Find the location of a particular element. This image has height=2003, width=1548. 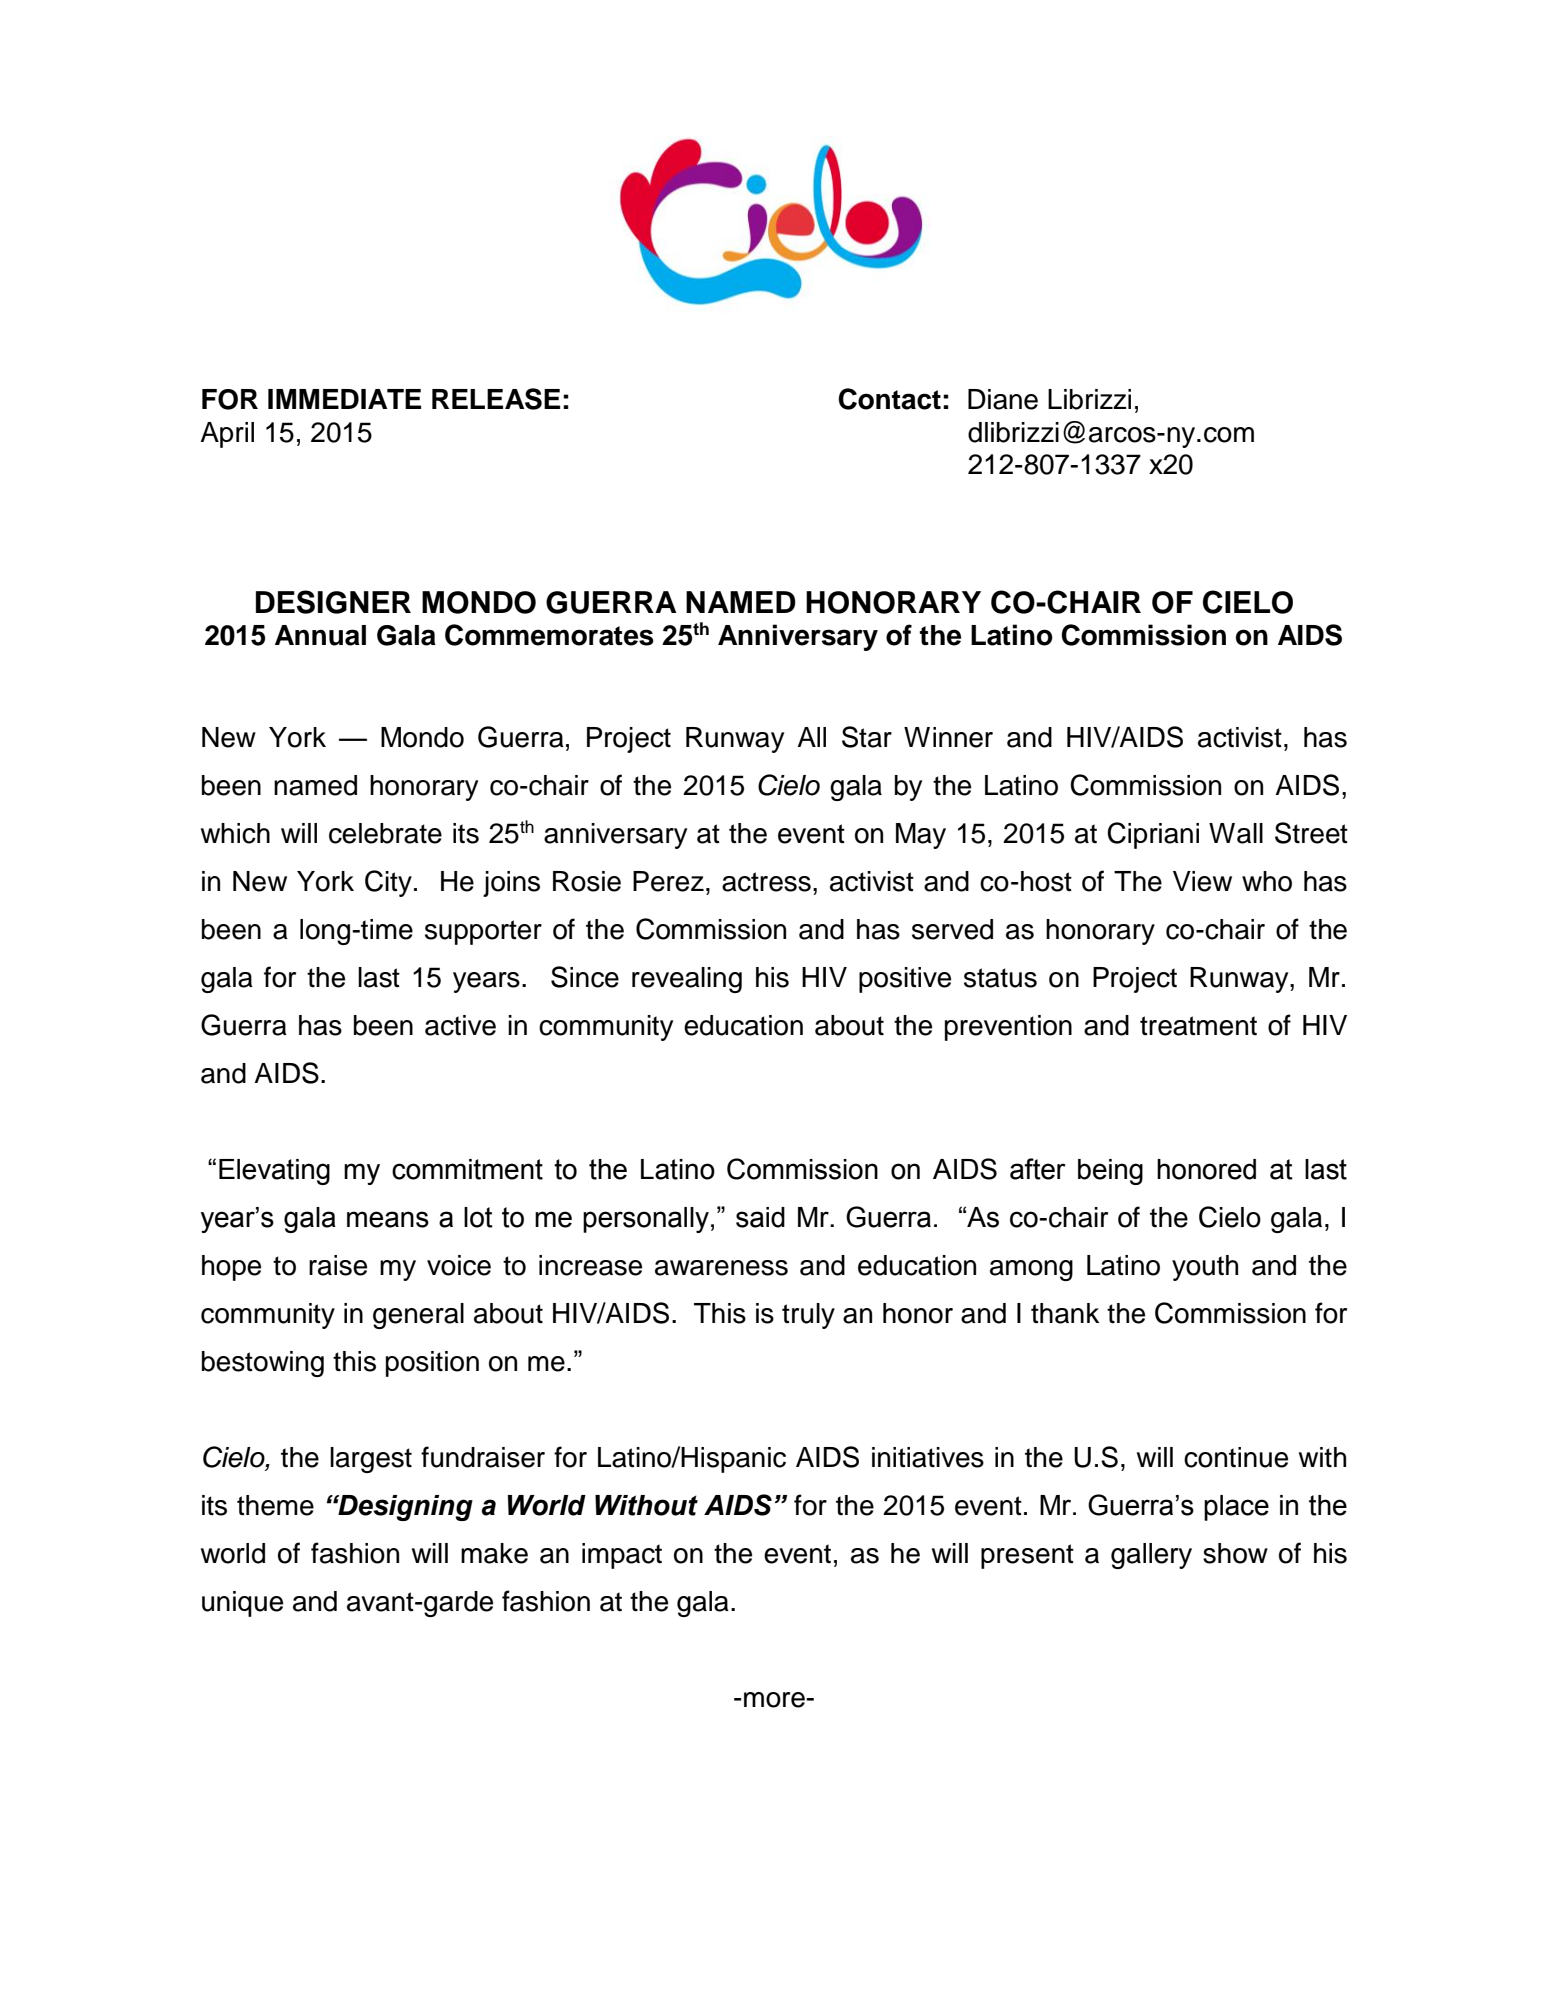

Star is located at coordinates (867, 737).
